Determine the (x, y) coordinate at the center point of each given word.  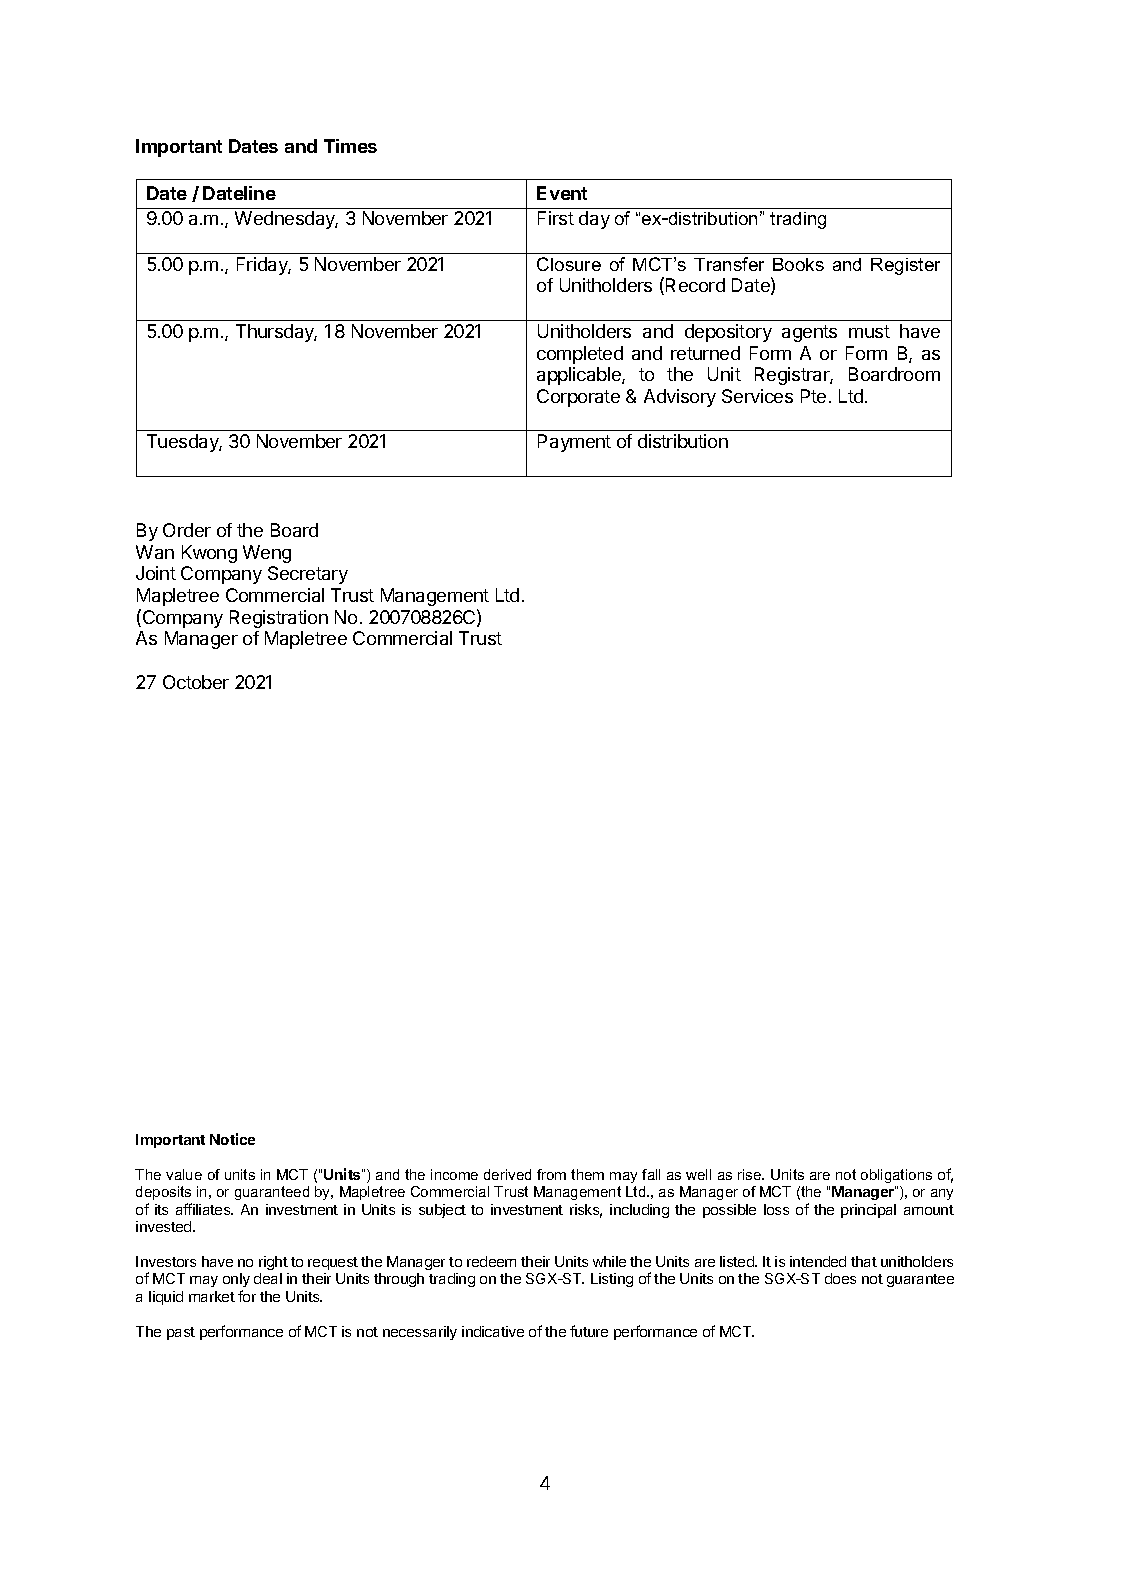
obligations (896, 1176)
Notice (232, 1139)
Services (757, 396)
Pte (813, 396)
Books (798, 264)
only (236, 1282)
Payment (574, 443)
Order (187, 530)
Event (562, 193)
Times (350, 146)
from (551, 1174)
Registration (279, 619)
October (196, 682)
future (589, 1331)
